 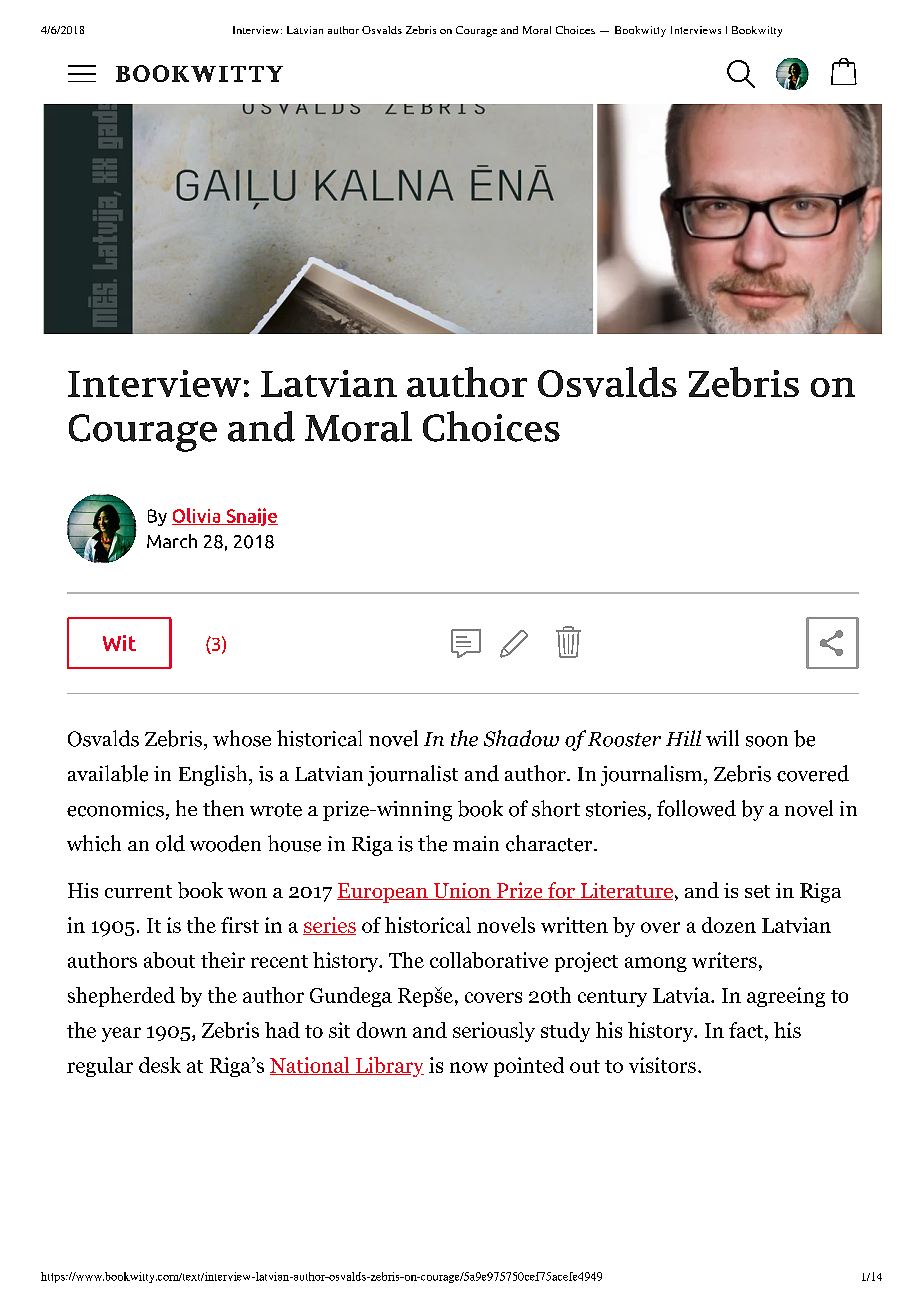 What do you see at coordinates (722, 738) in the screenshot?
I see `will` at bounding box center [722, 738].
